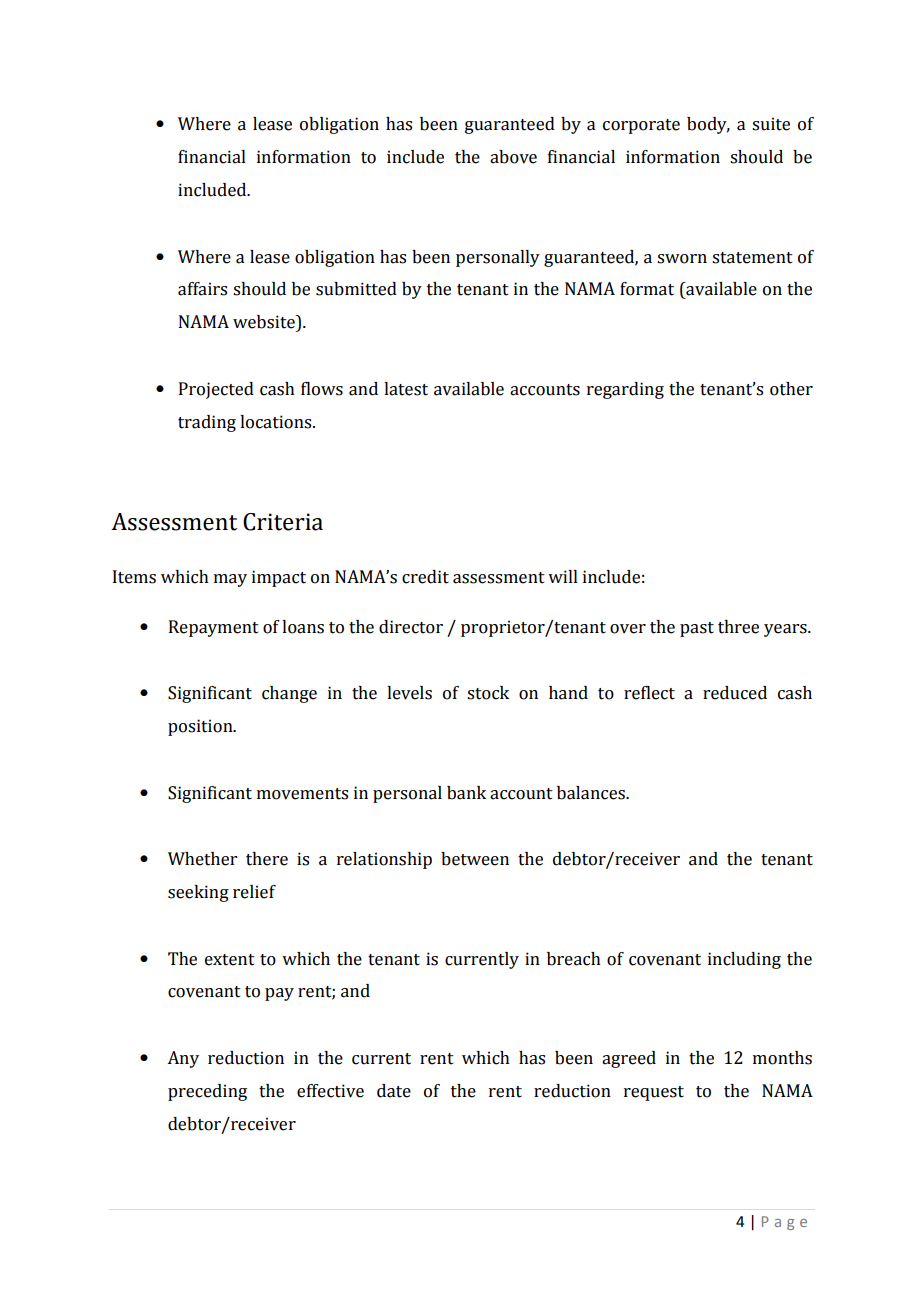 Image resolution: width=924 pixels, height=1308 pixels. I want to click on other, so click(791, 389).
